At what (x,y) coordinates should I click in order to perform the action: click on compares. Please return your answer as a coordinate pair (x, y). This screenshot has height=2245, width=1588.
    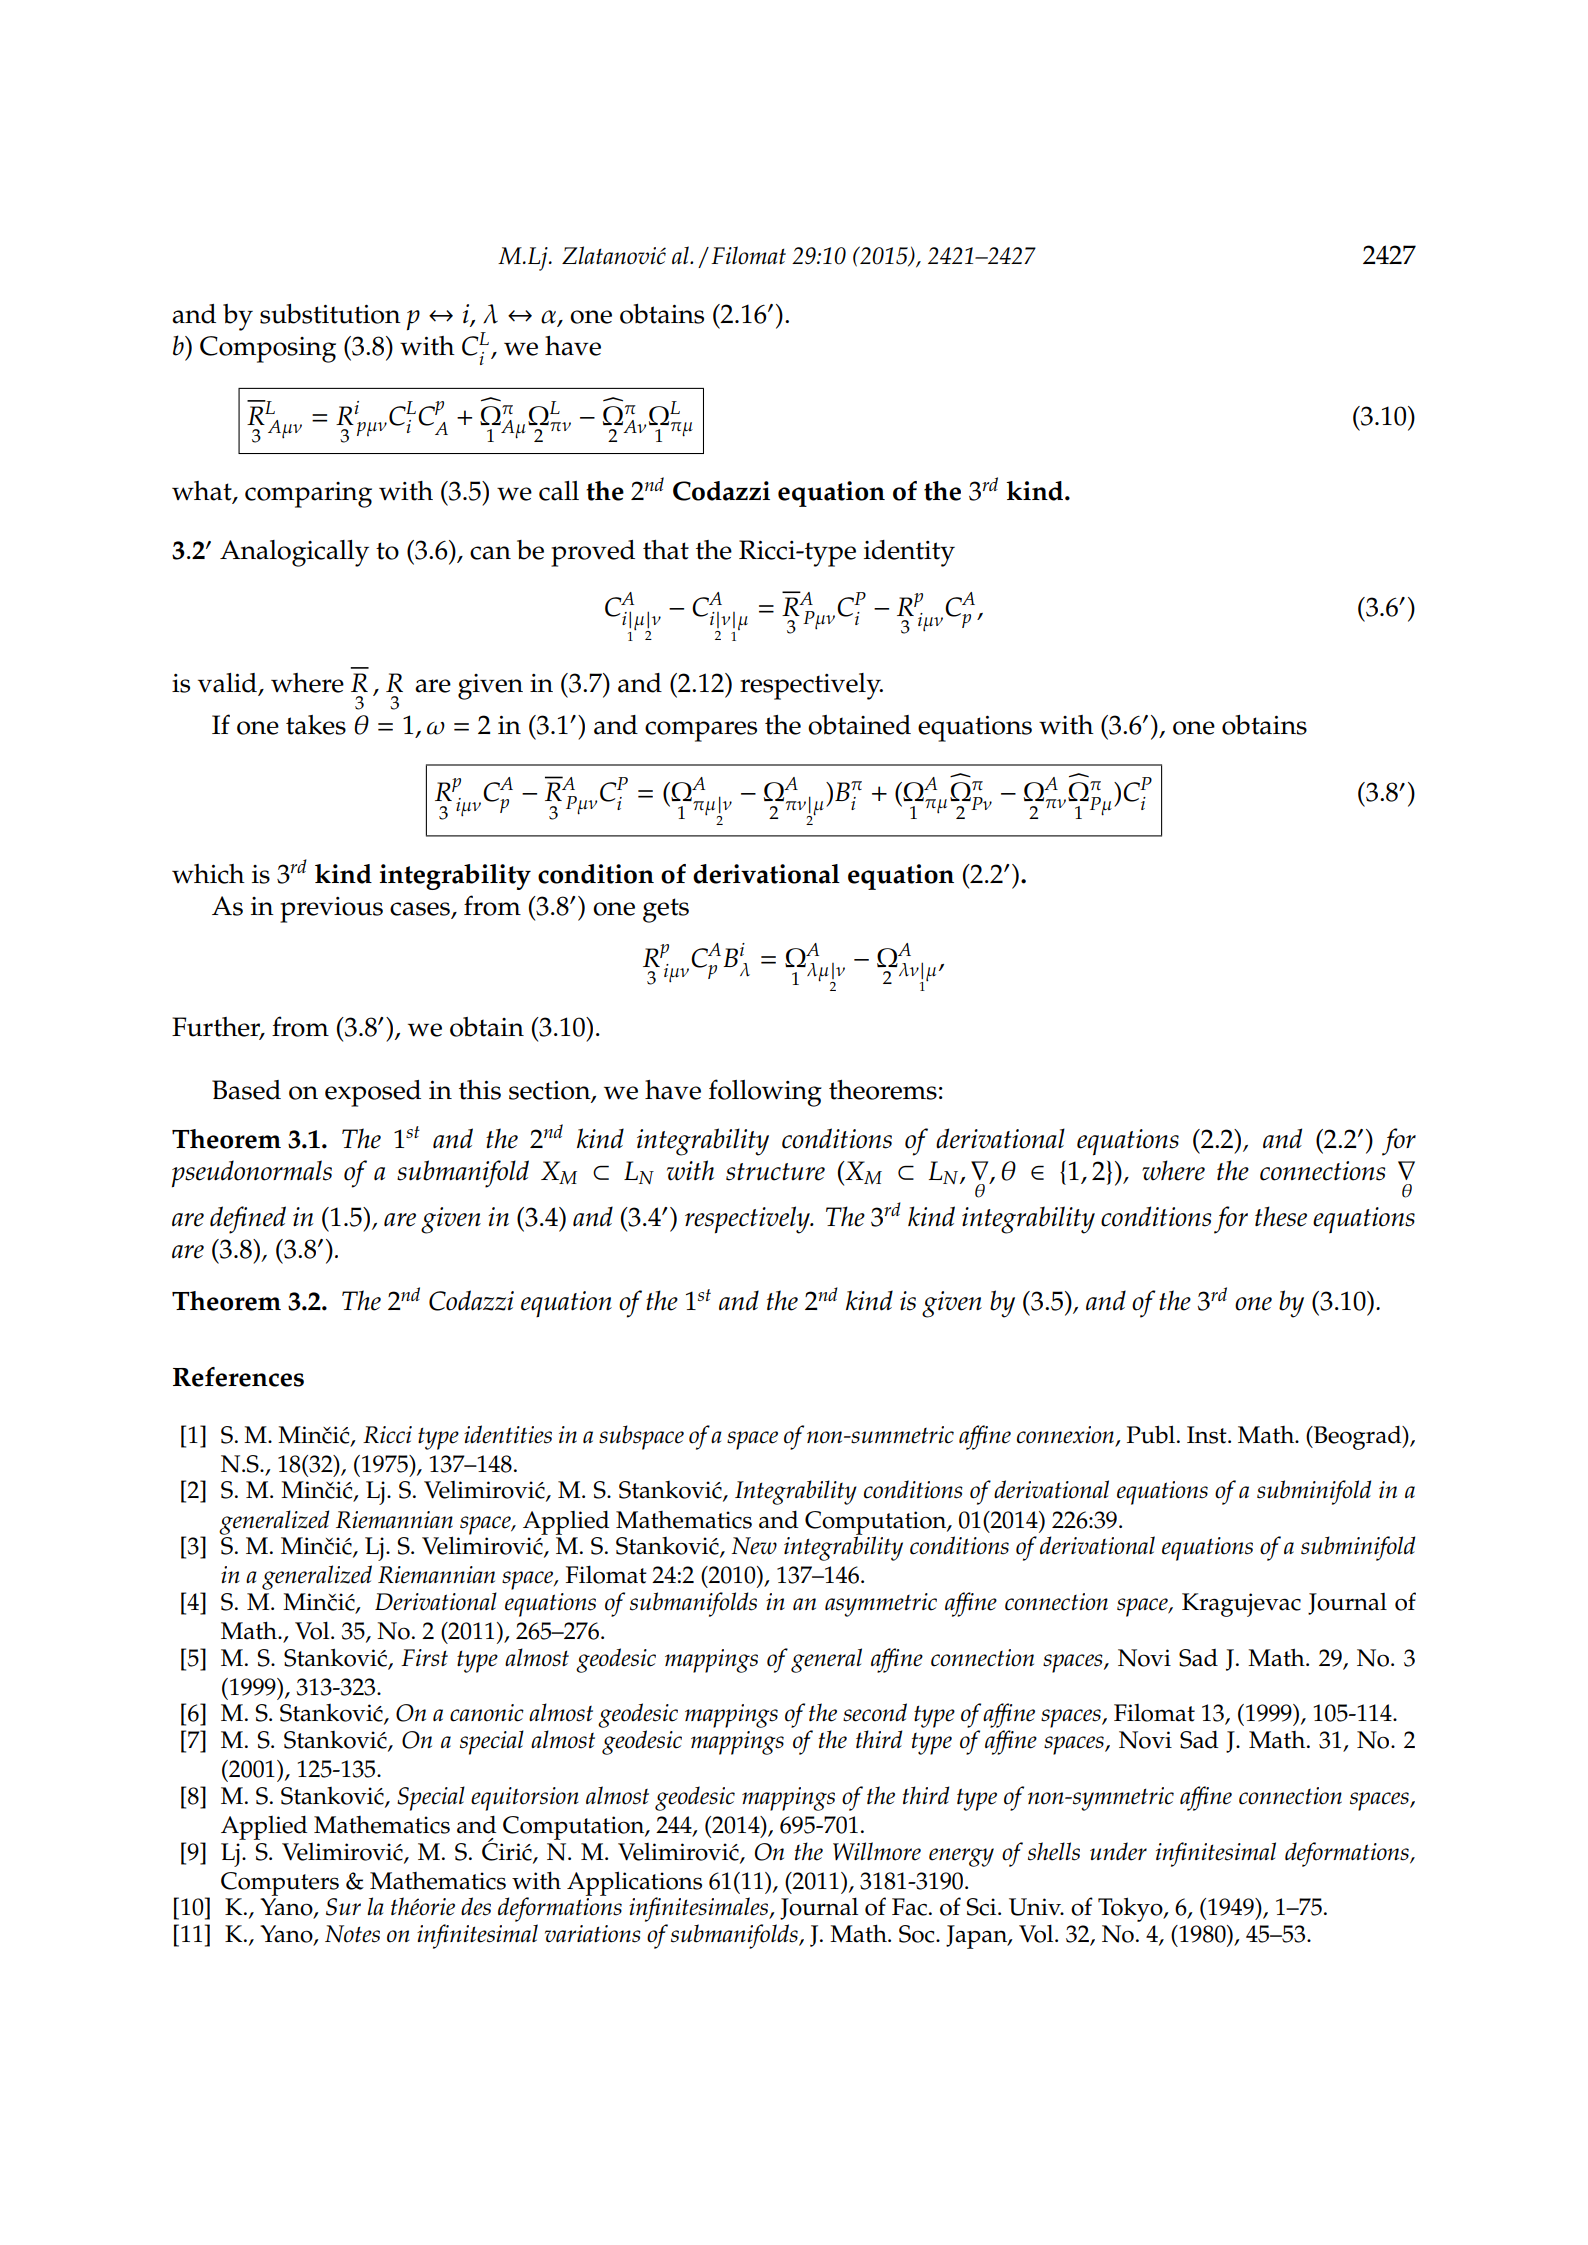
    Looking at the image, I should click on (701, 731).
